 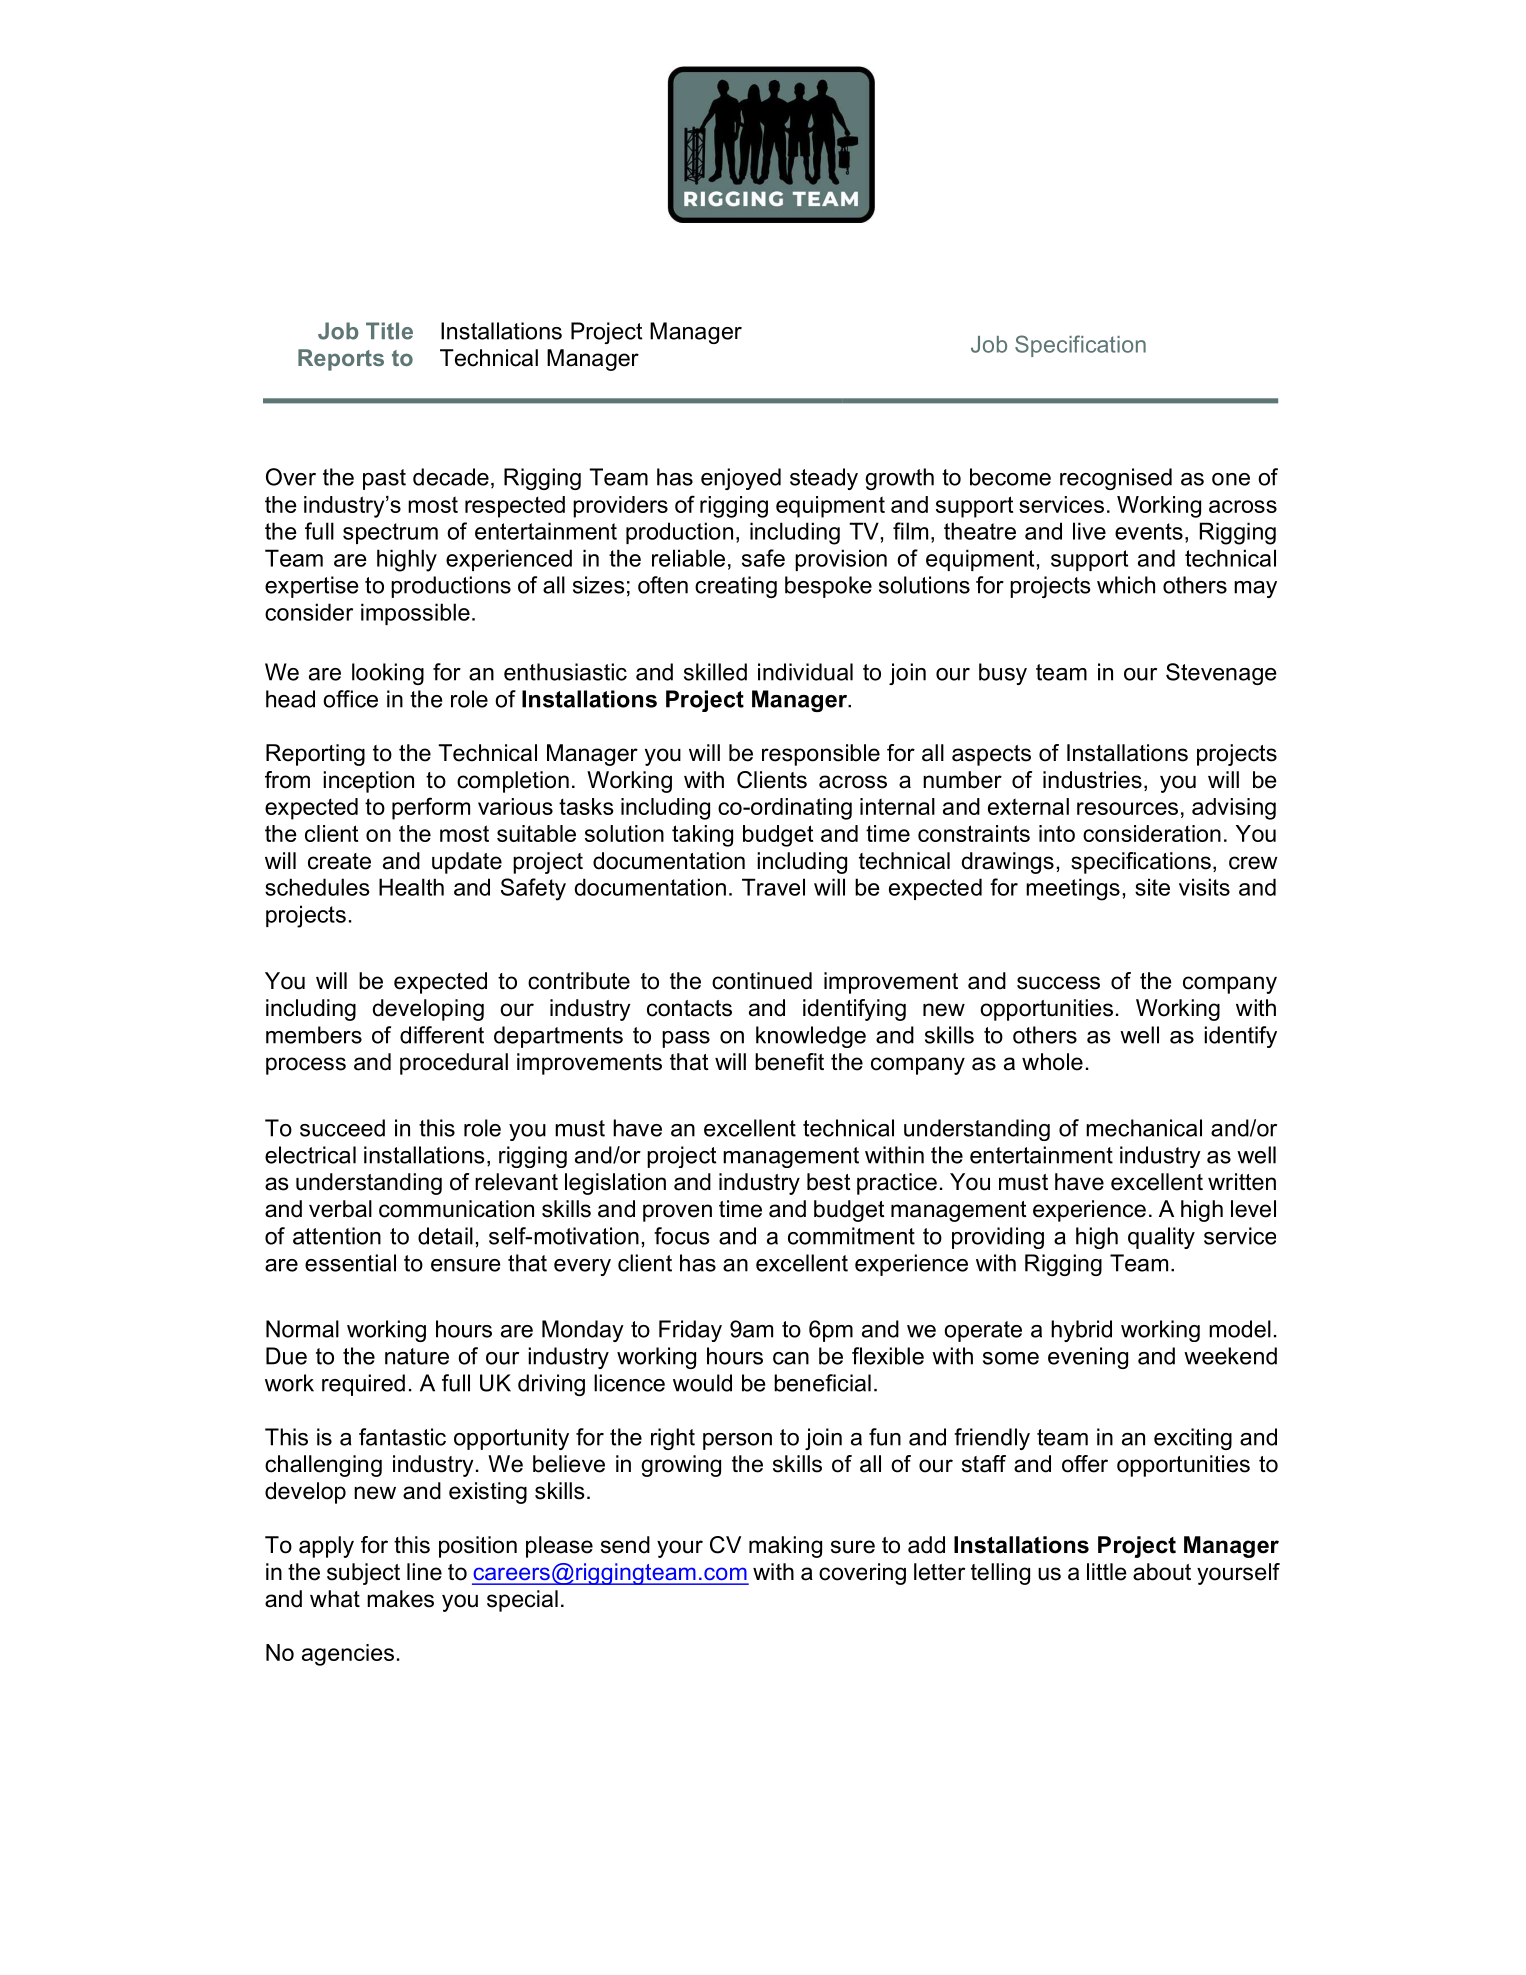 What do you see at coordinates (762, 981) in the screenshot?
I see `continued` at bounding box center [762, 981].
